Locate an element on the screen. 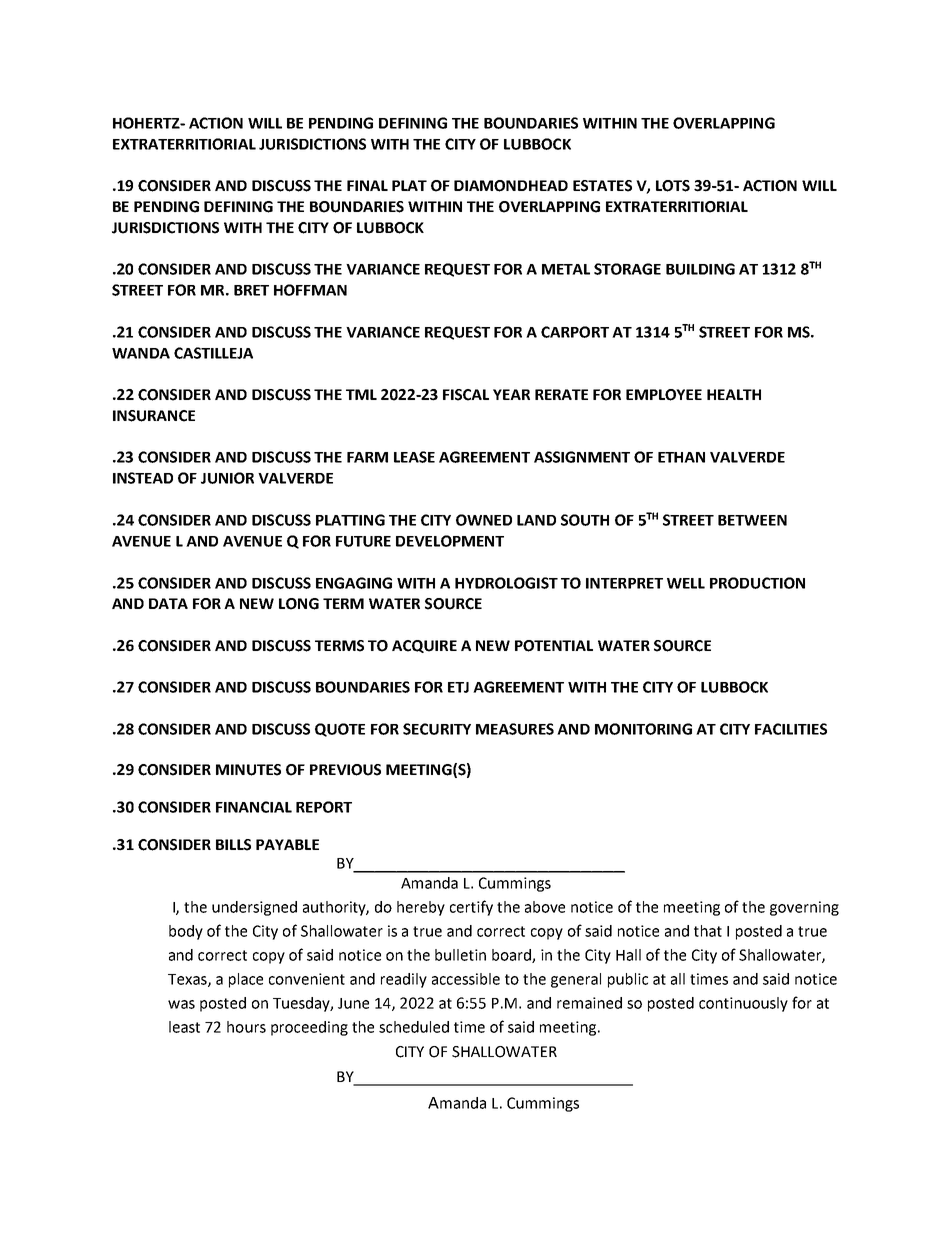 The height and width of the screenshot is (1233, 952). FINANCIAL is located at coordinates (254, 807).
